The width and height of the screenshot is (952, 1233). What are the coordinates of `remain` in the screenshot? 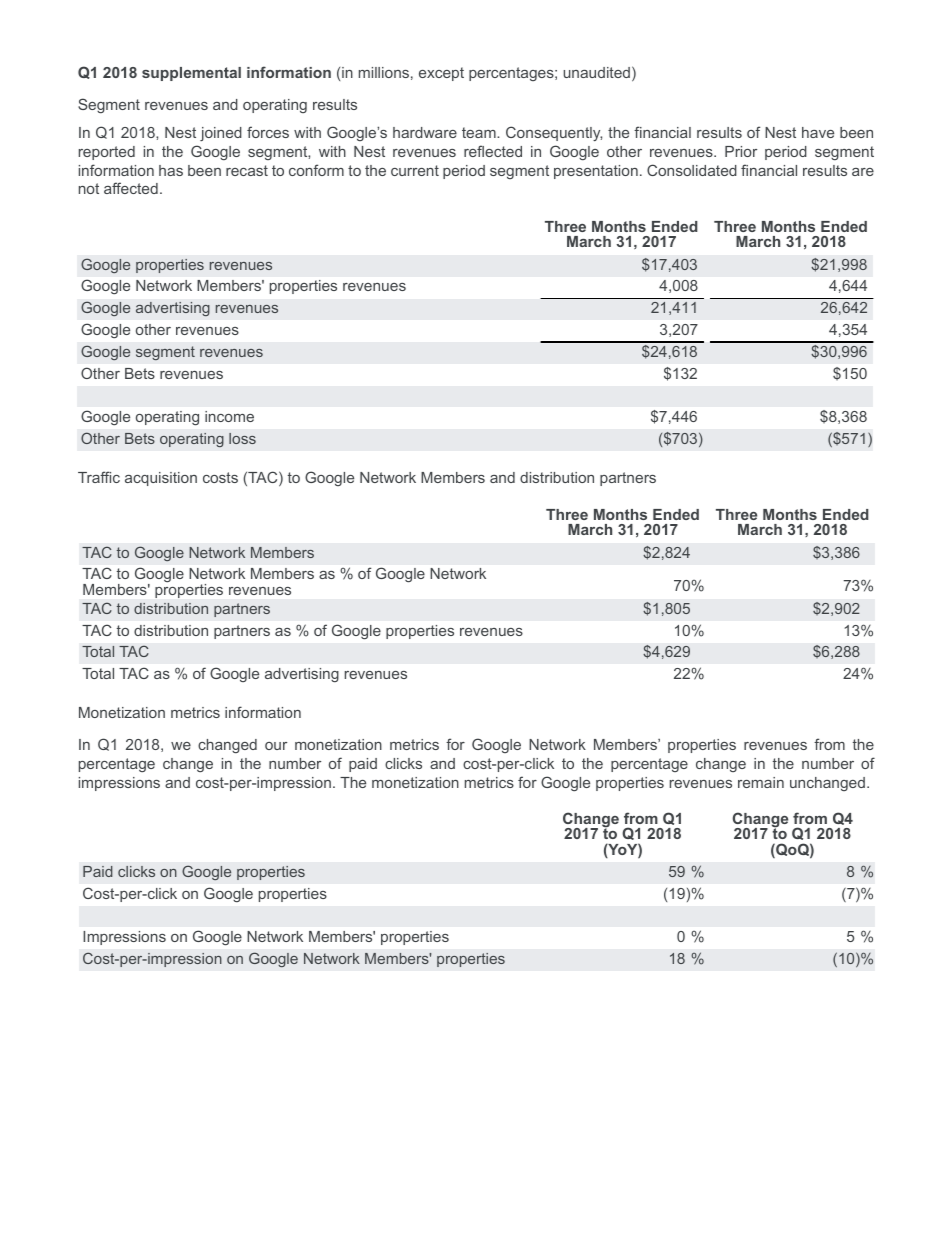 It's located at (761, 782).
